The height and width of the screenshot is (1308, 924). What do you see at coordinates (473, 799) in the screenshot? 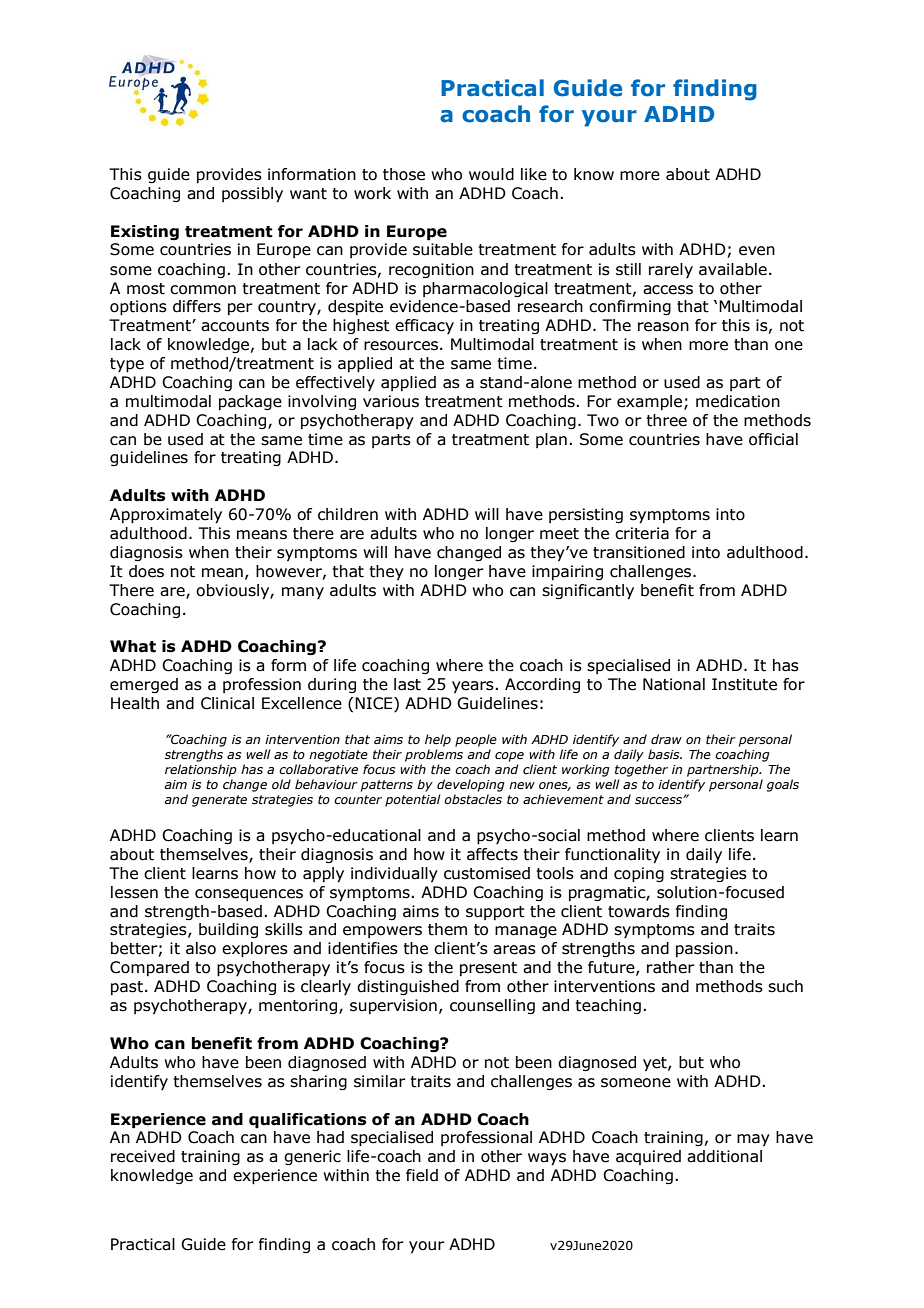
I see `obstacles` at bounding box center [473, 799].
